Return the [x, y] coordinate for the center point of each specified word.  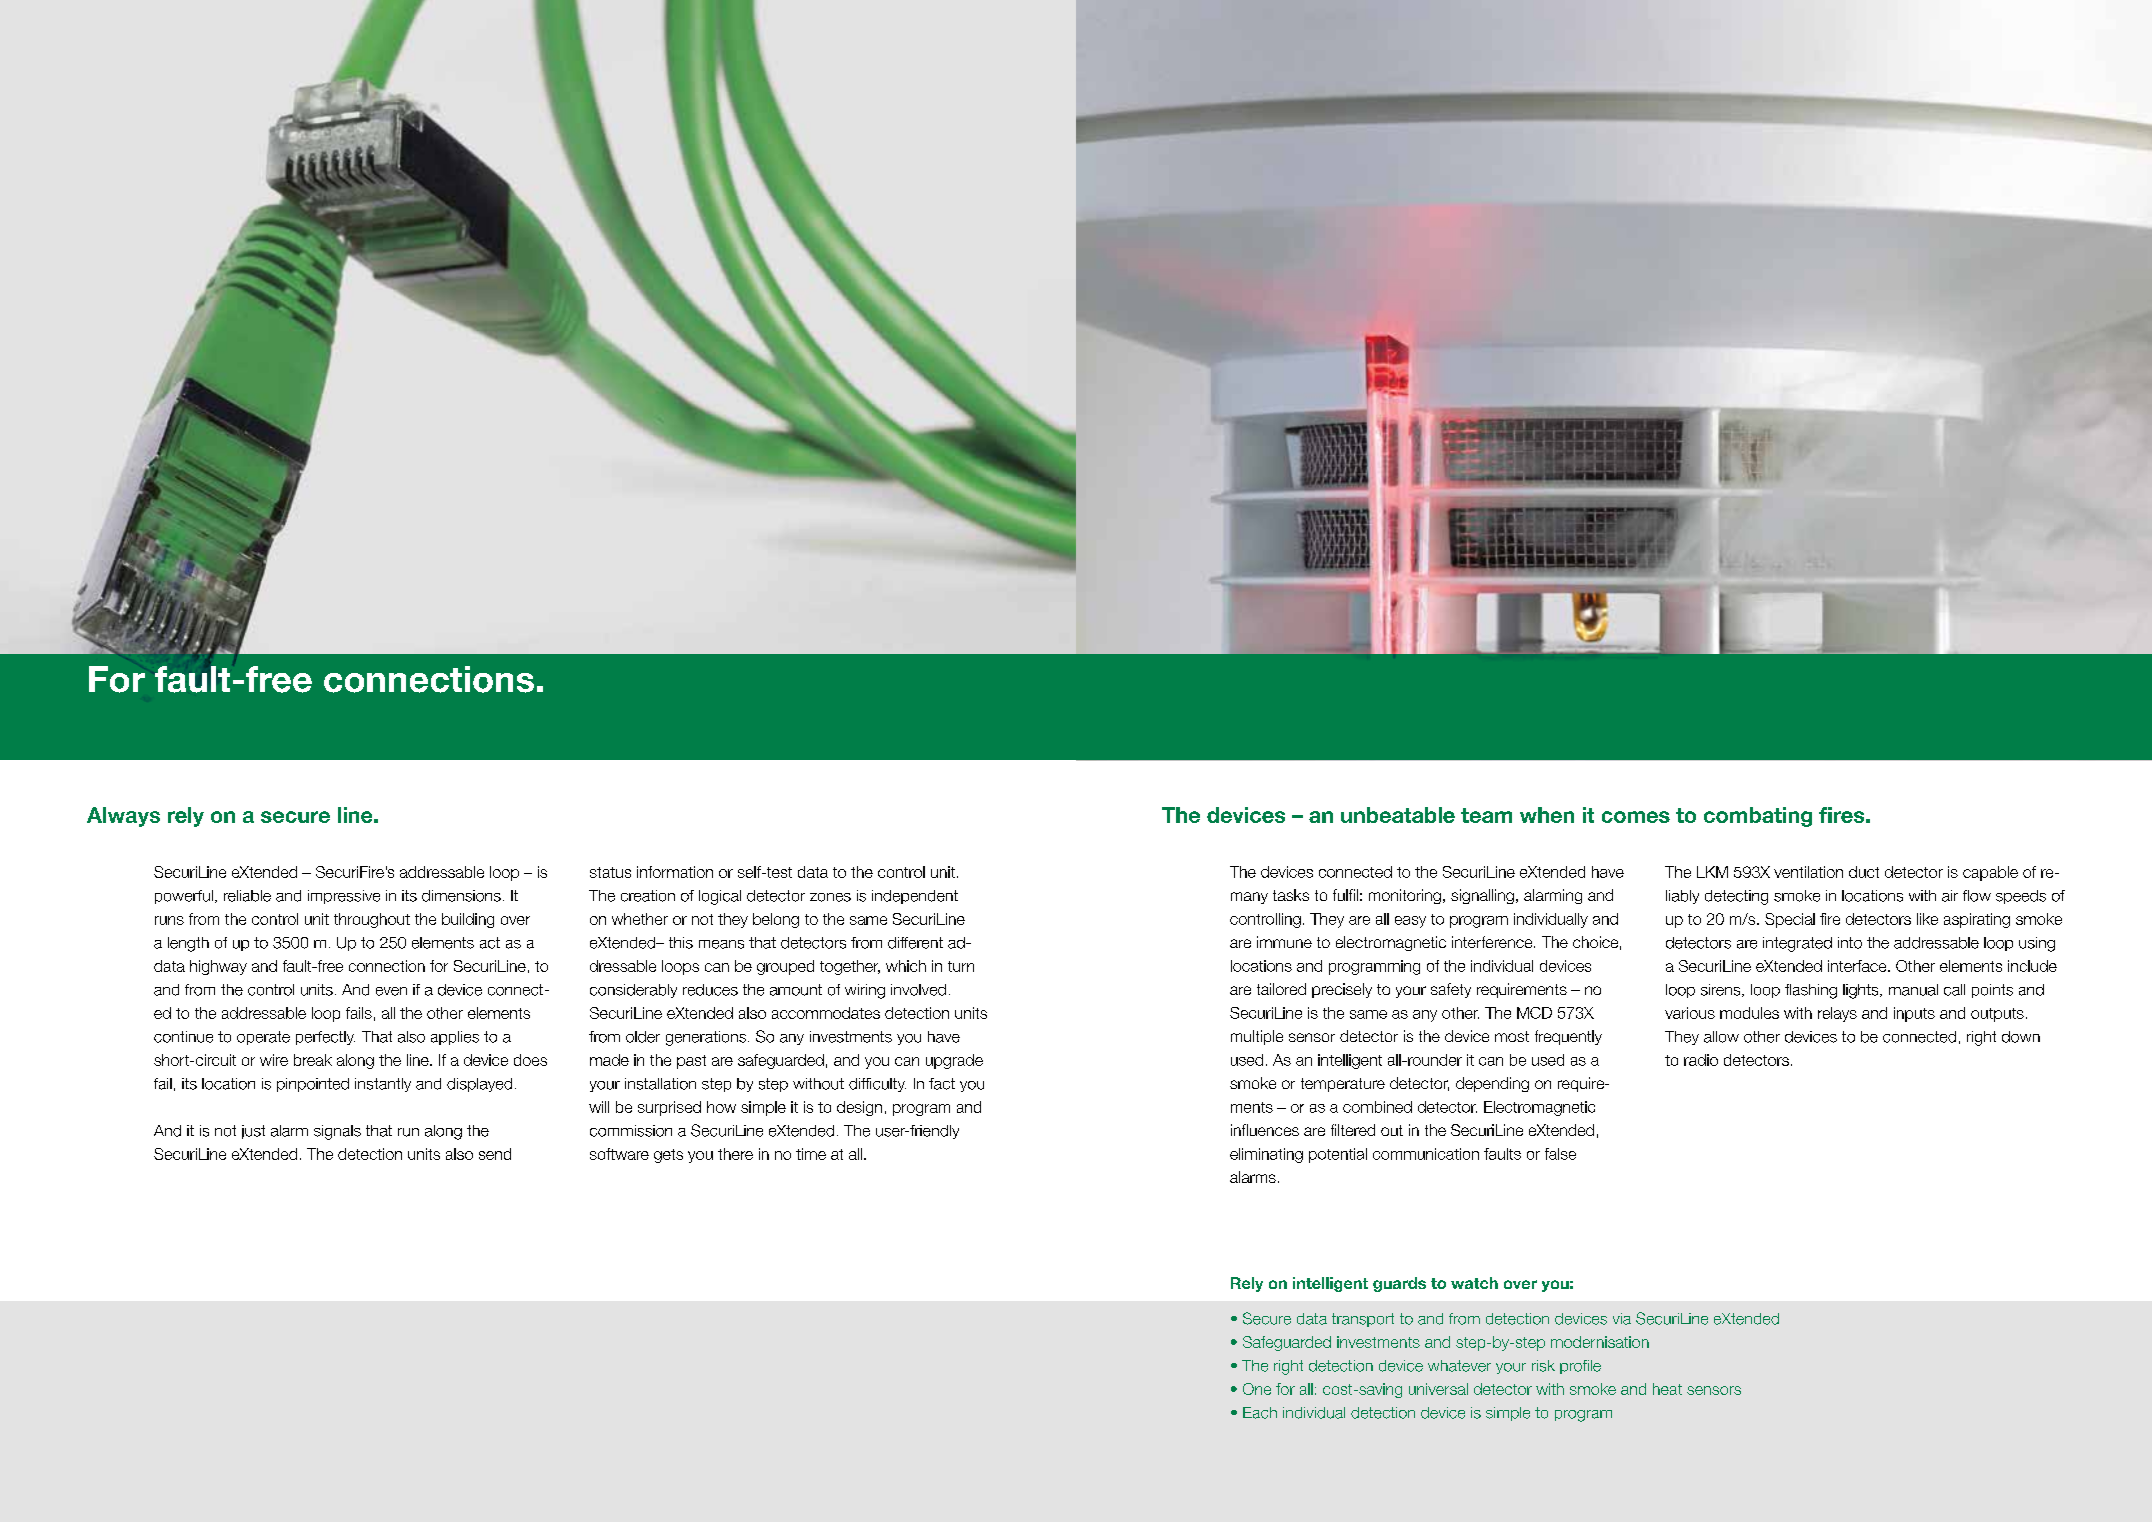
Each [1260, 1413]
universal [1438, 1389]
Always [123, 817]
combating [1758, 817]
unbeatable [1398, 815]
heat [1667, 1389]
